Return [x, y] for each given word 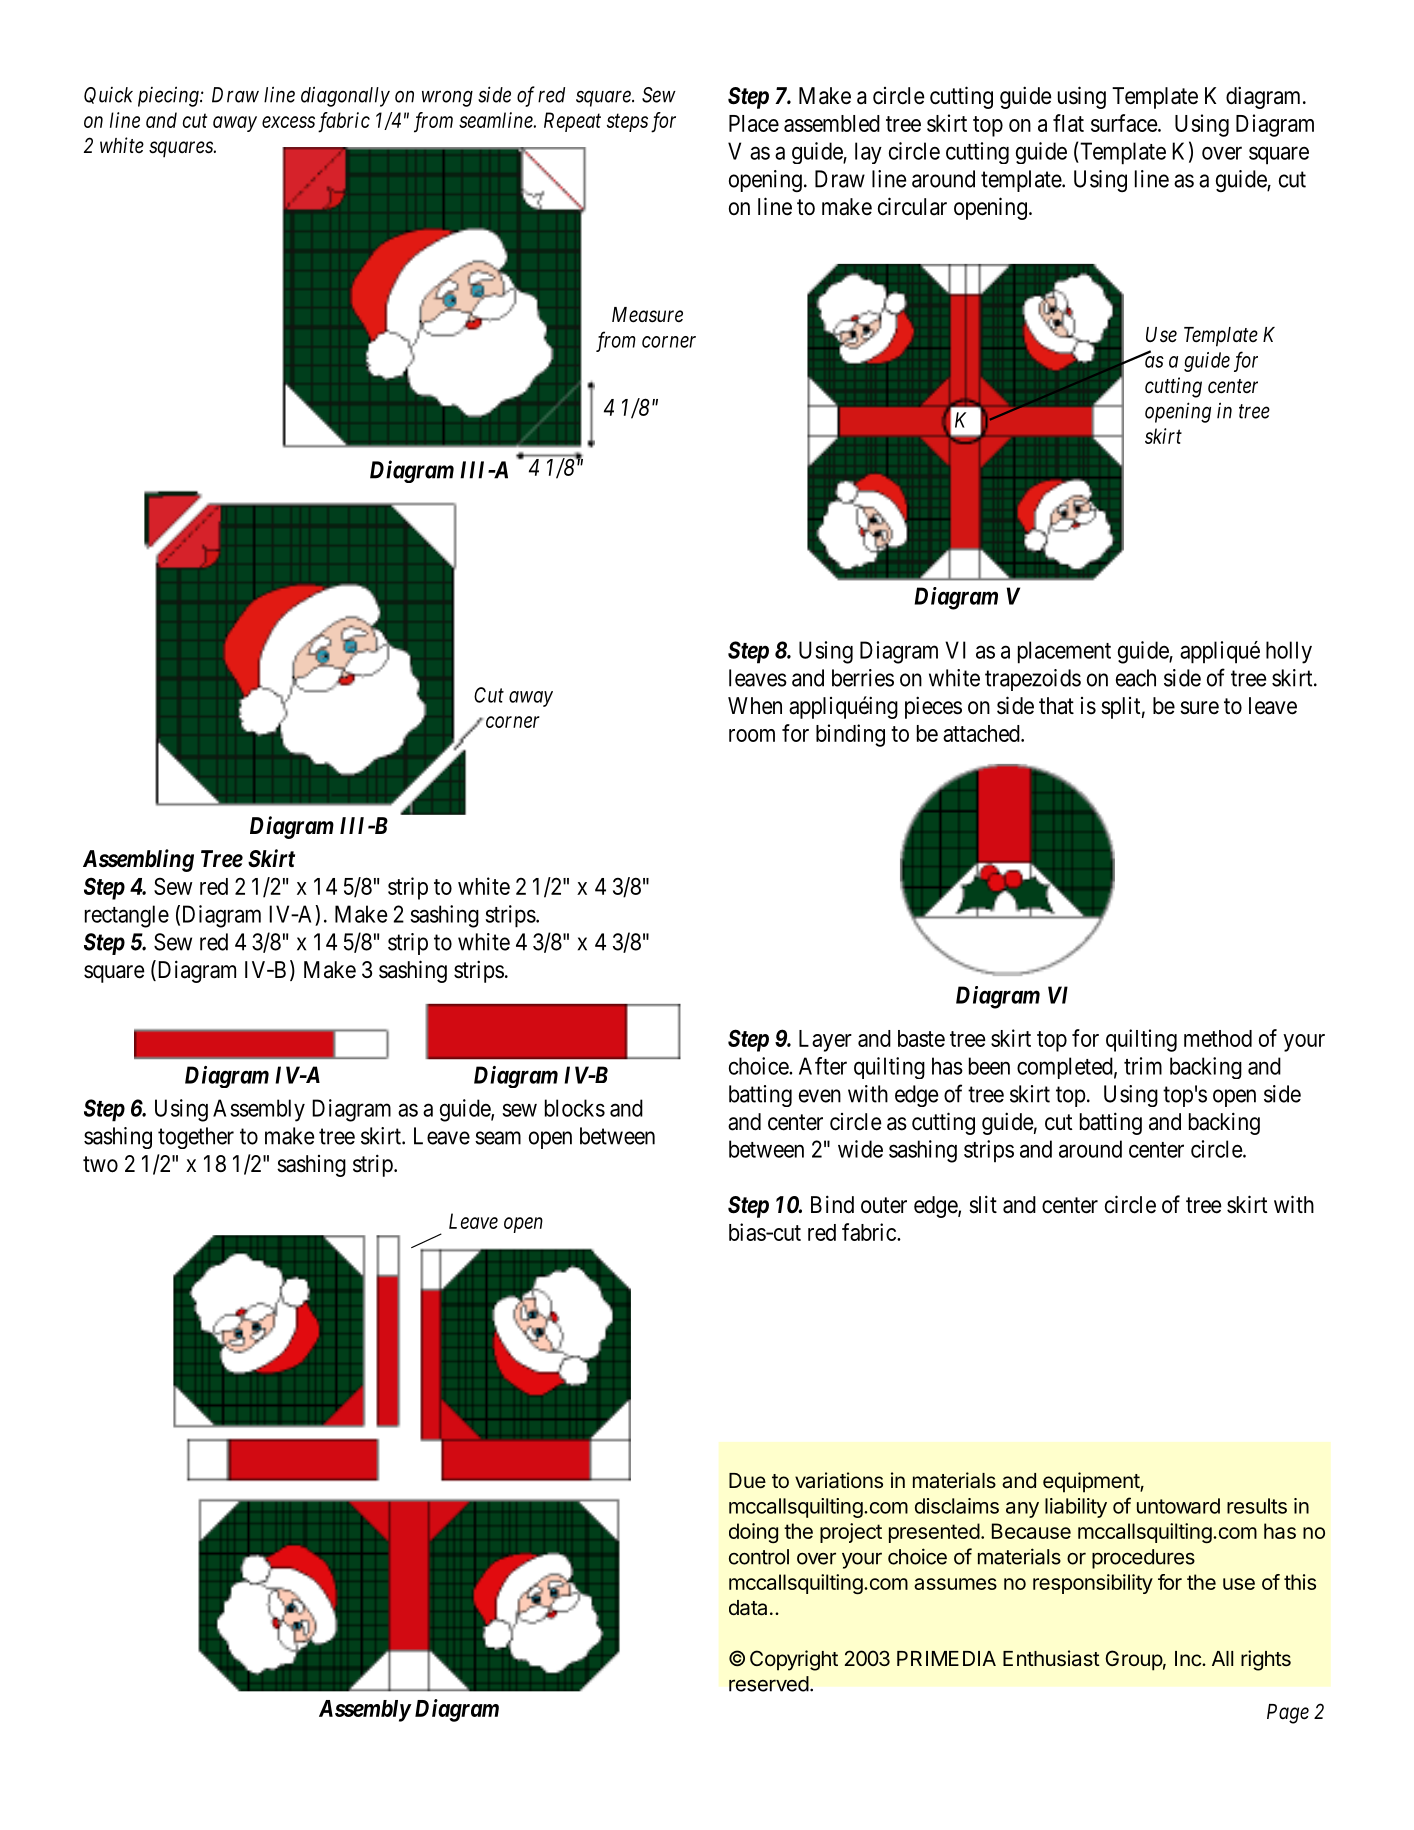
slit [983, 1204]
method [1218, 1038]
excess [288, 122]
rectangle [127, 916]
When [755, 706]
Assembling [138, 860]
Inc [1189, 1658]
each [1136, 678]
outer [884, 1205]
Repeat [572, 122]
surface [1124, 123]
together [196, 1138]
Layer [825, 1041]
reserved [769, 1684]
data [748, 1608]
